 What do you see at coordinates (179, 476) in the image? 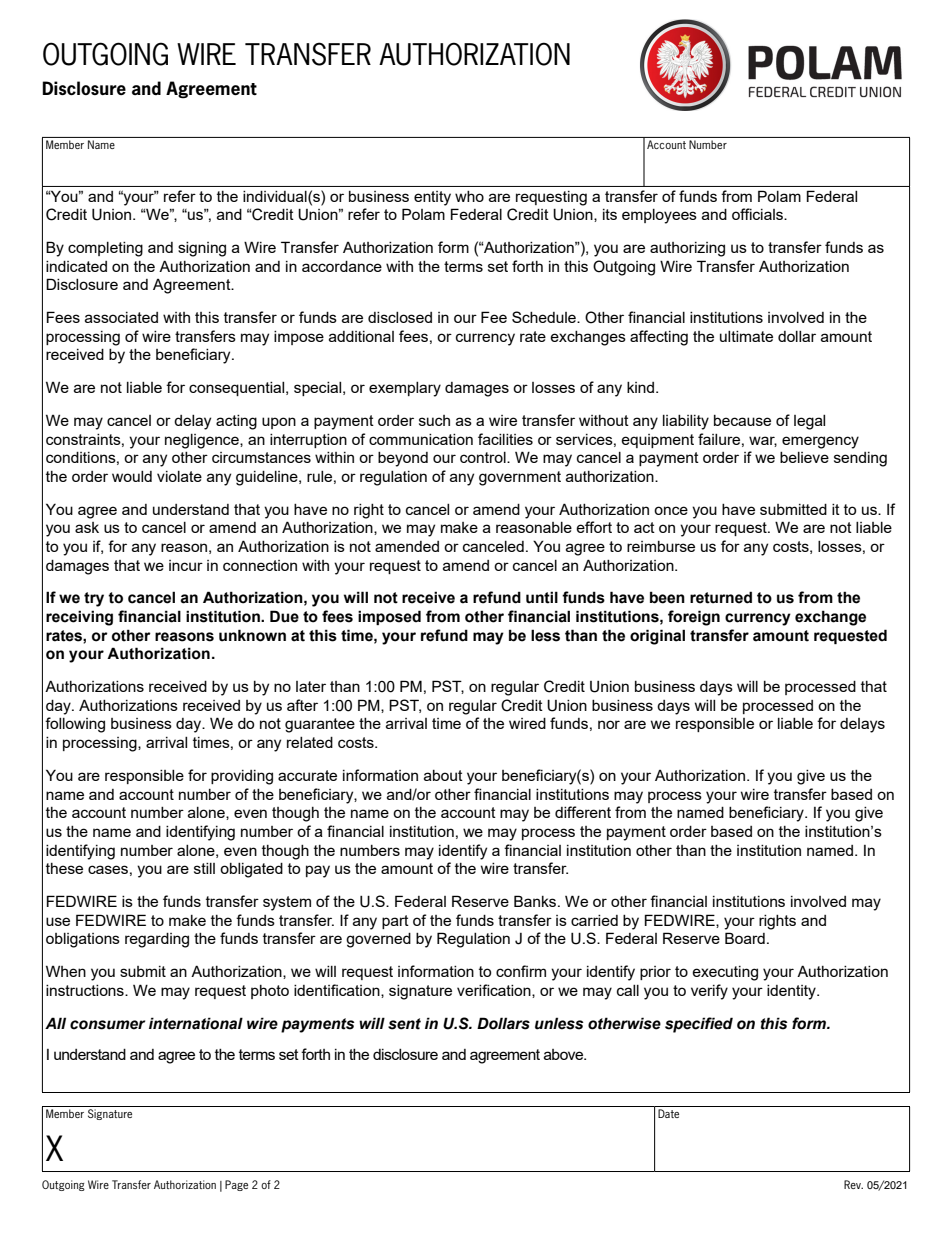
I see `violate` at bounding box center [179, 476].
